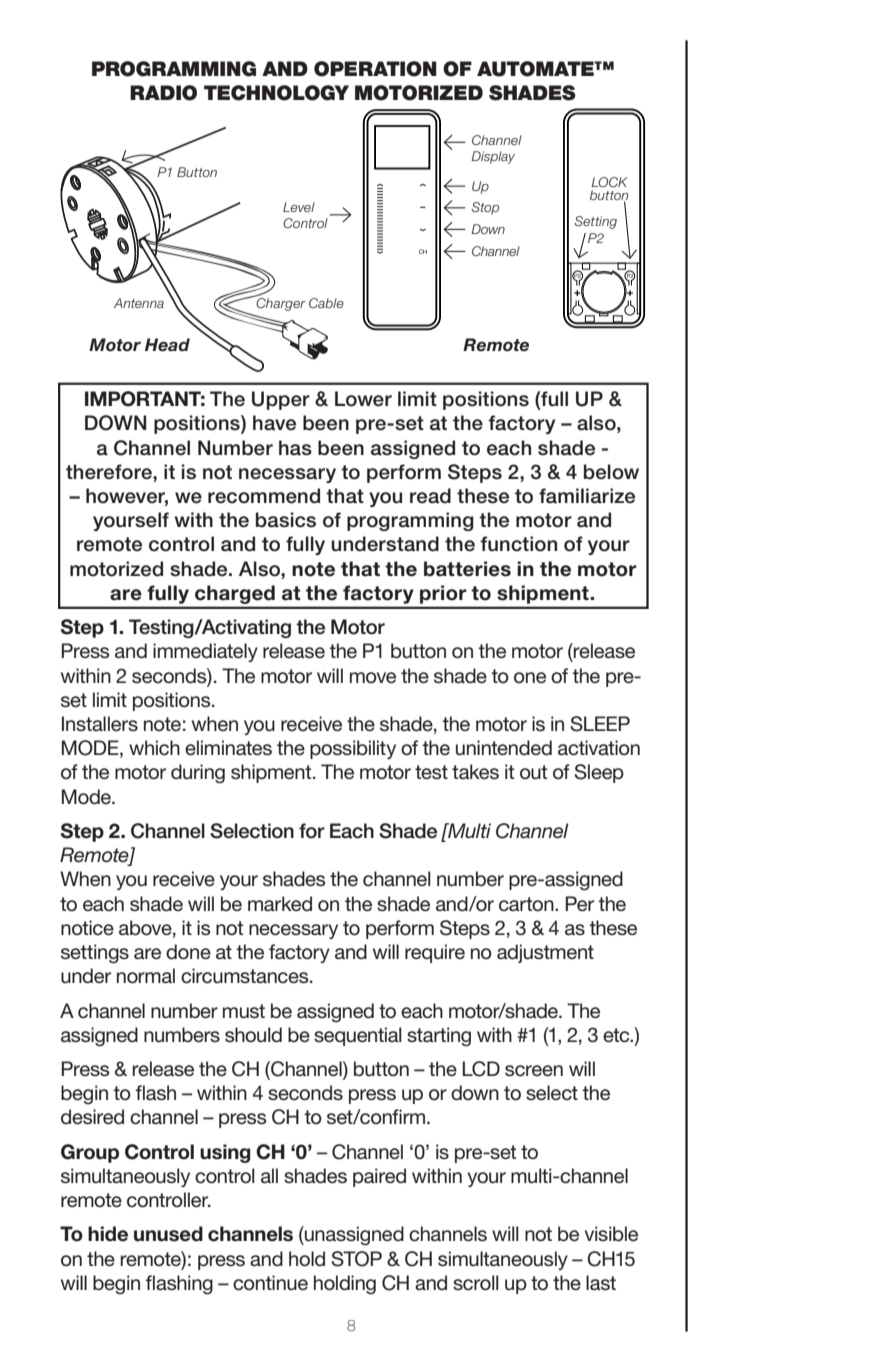  Describe the element at coordinates (601, 1283) in the image. I see `last` at that location.
